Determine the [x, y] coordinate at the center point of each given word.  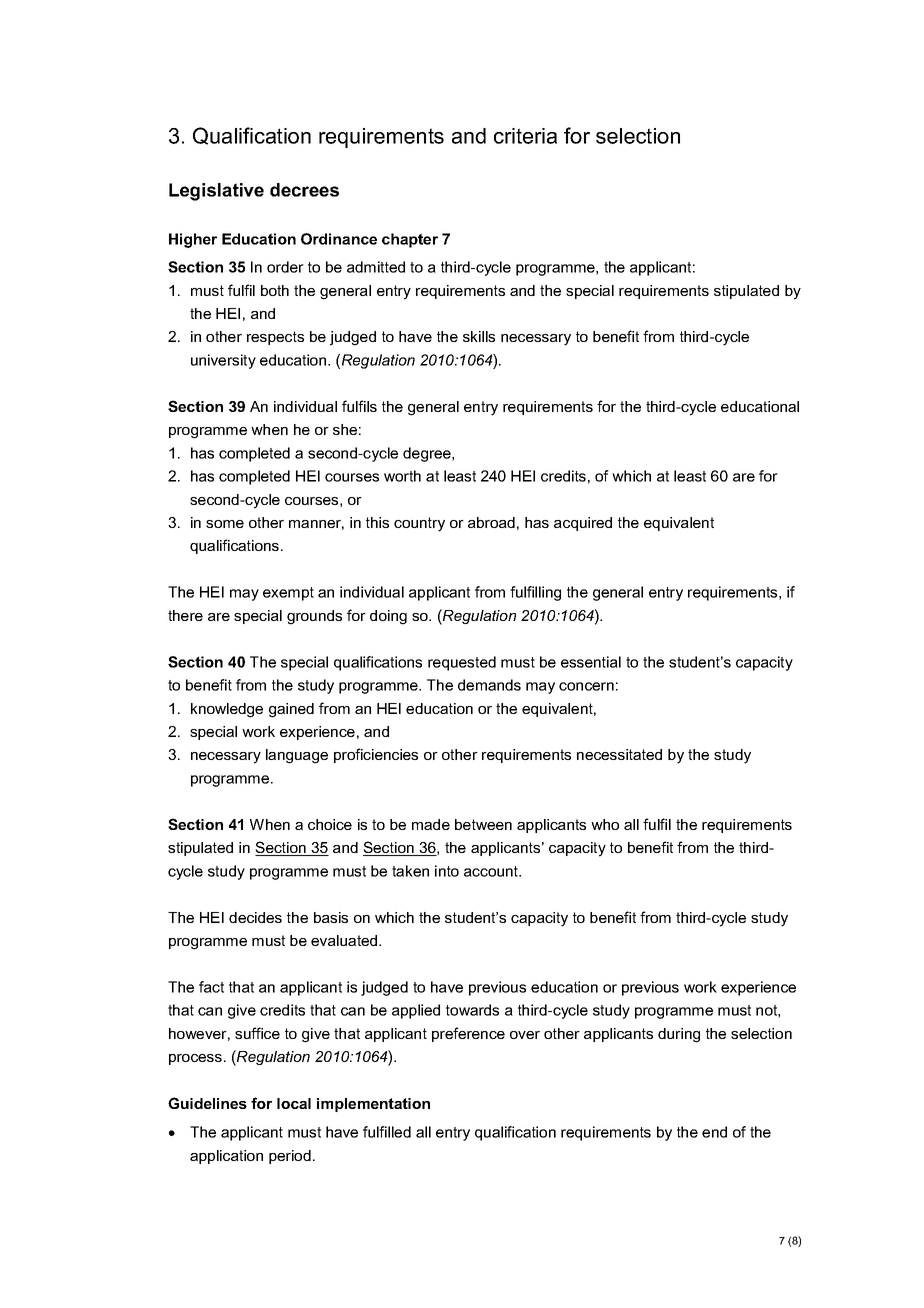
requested [462, 663]
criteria [525, 136]
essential [591, 662]
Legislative [216, 192]
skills [479, 336]
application [226, 1157]
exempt [288, 594]
